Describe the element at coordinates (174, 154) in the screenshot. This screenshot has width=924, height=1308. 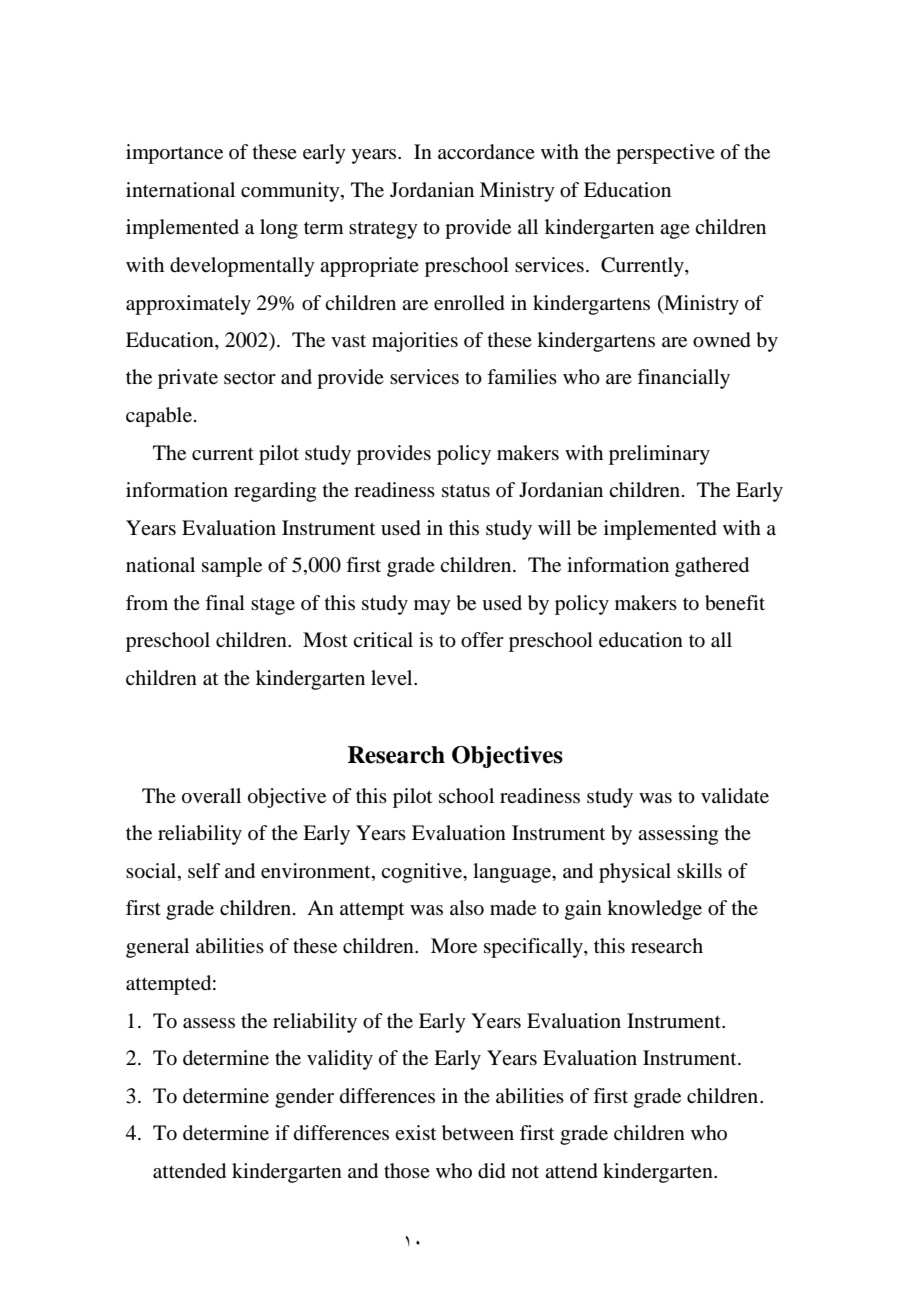
I see `importance` at that location.
